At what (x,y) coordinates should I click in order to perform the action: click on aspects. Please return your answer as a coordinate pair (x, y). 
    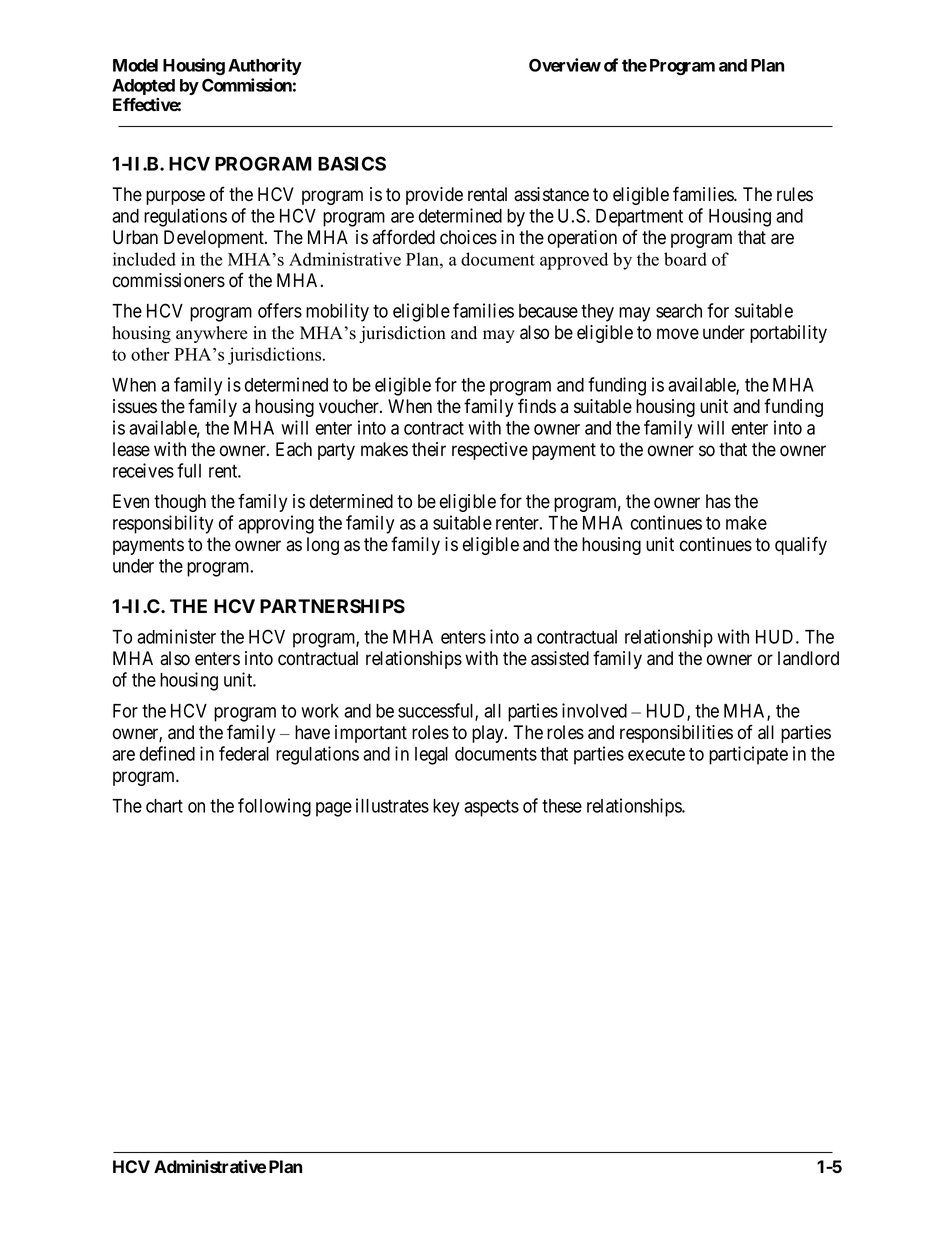
    Looking at the image, I should click on (491, 808).
